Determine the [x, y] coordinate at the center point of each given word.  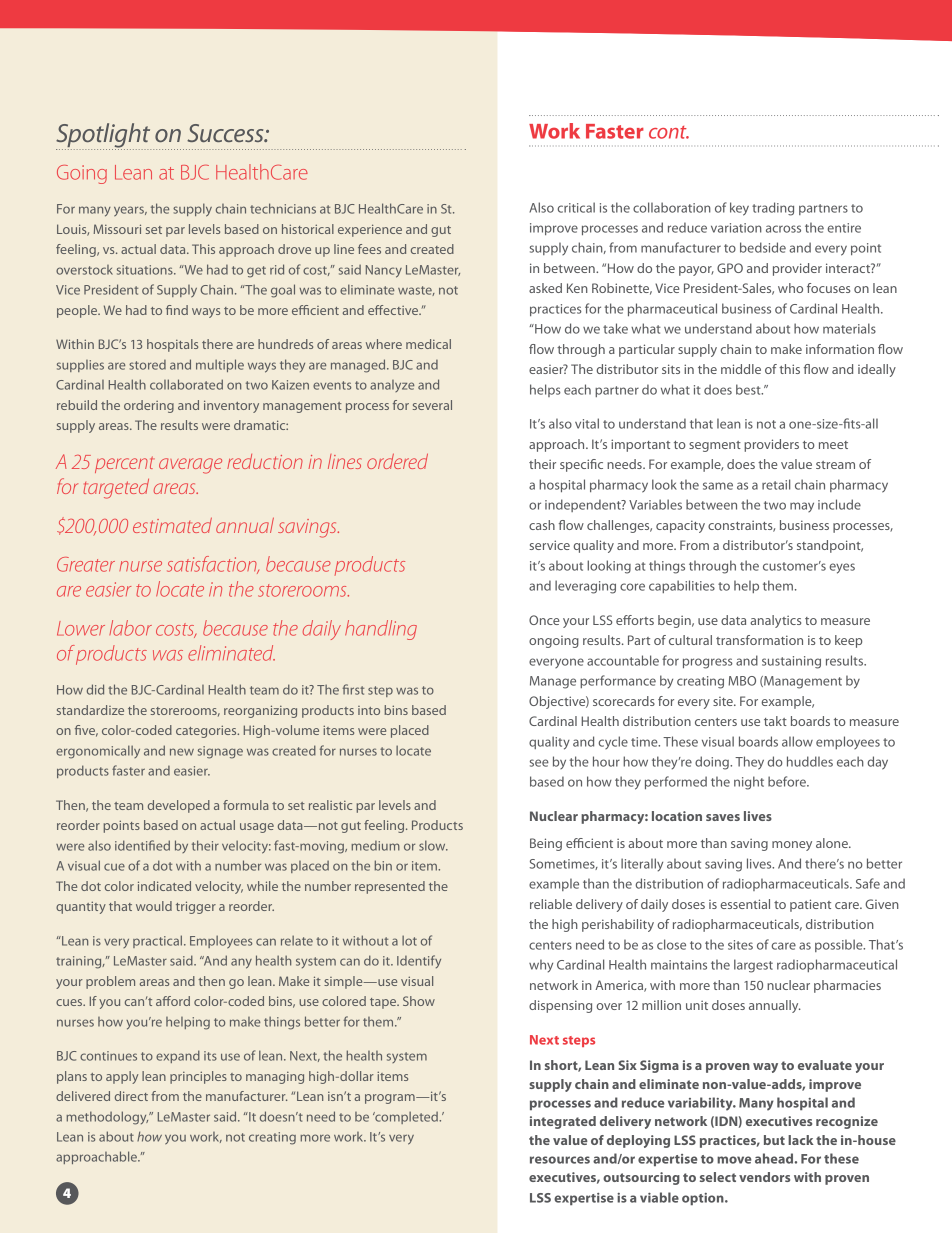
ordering [149, 406]
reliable [551, 904]
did [95, 689]
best [749, 389]
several [432, 405]
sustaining [791, 662]
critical [576, 207]
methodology [107, 1118]
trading [773, 209]
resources [560, 1160]
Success [226, 133]
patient [810, 905]
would [154, 906]
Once [544, 620]
